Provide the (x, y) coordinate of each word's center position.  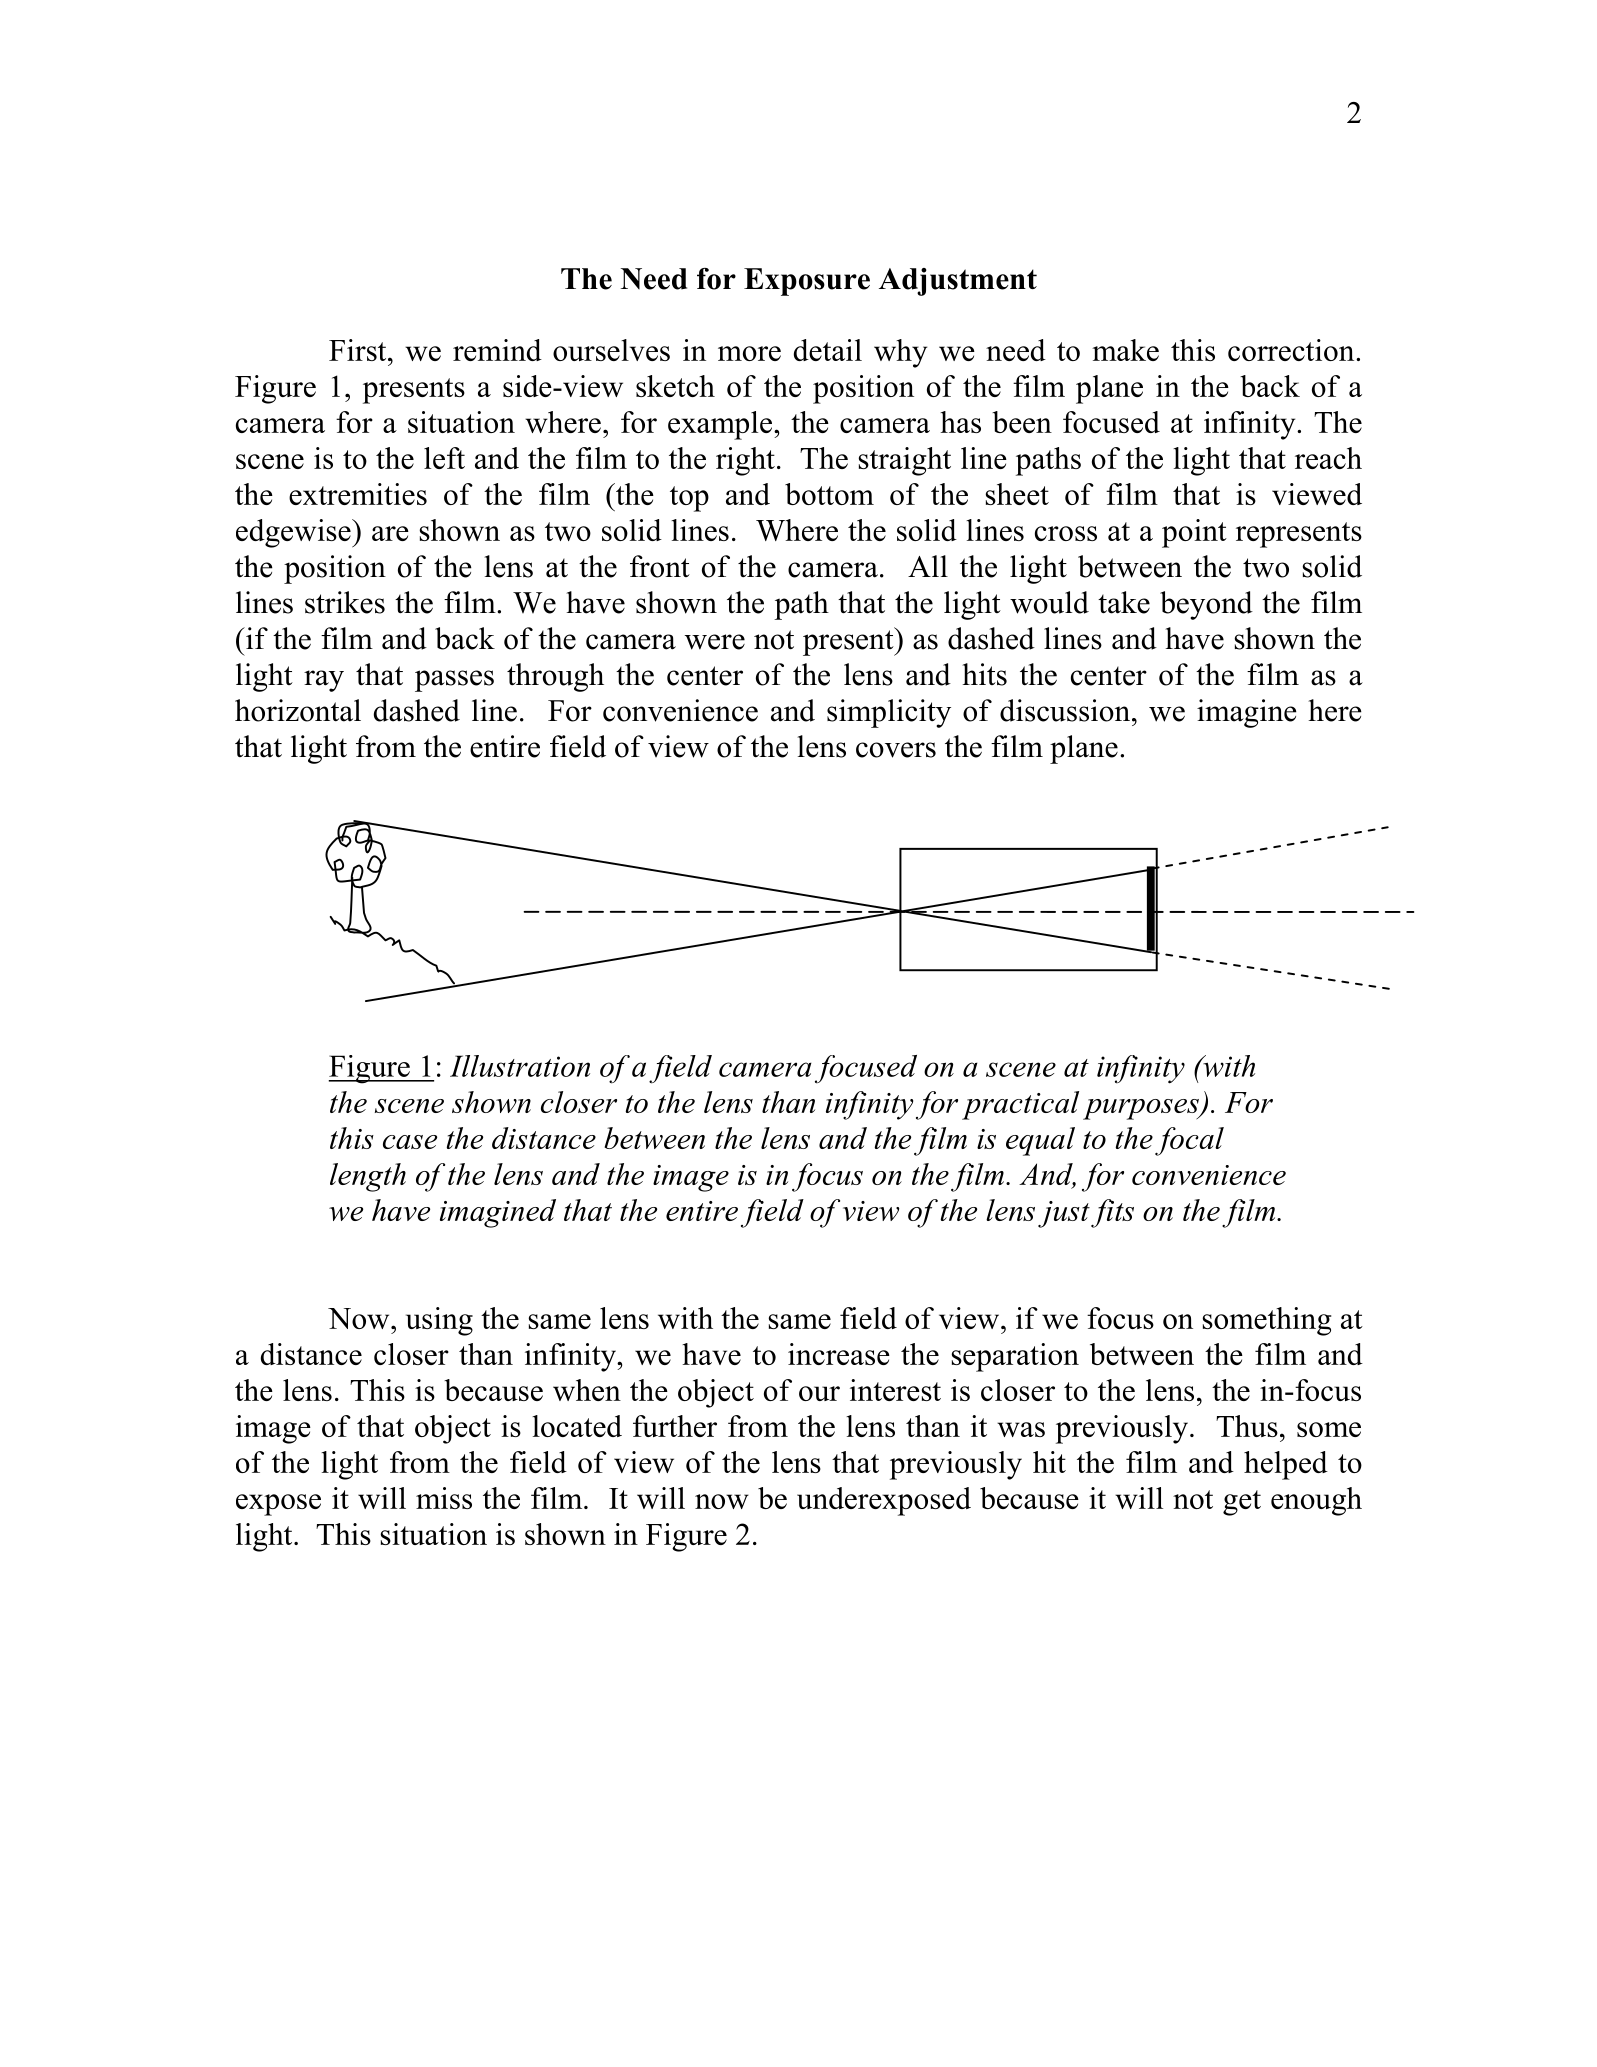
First (359, 350)
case (410, 1142)
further (675, 1426)
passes (454, 681)
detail (828, 350)
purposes (1142, 1109)
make (1125, 350)
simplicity (889, 713)
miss (444, 1498)
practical (1020, 1105)
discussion (1065, 710)
